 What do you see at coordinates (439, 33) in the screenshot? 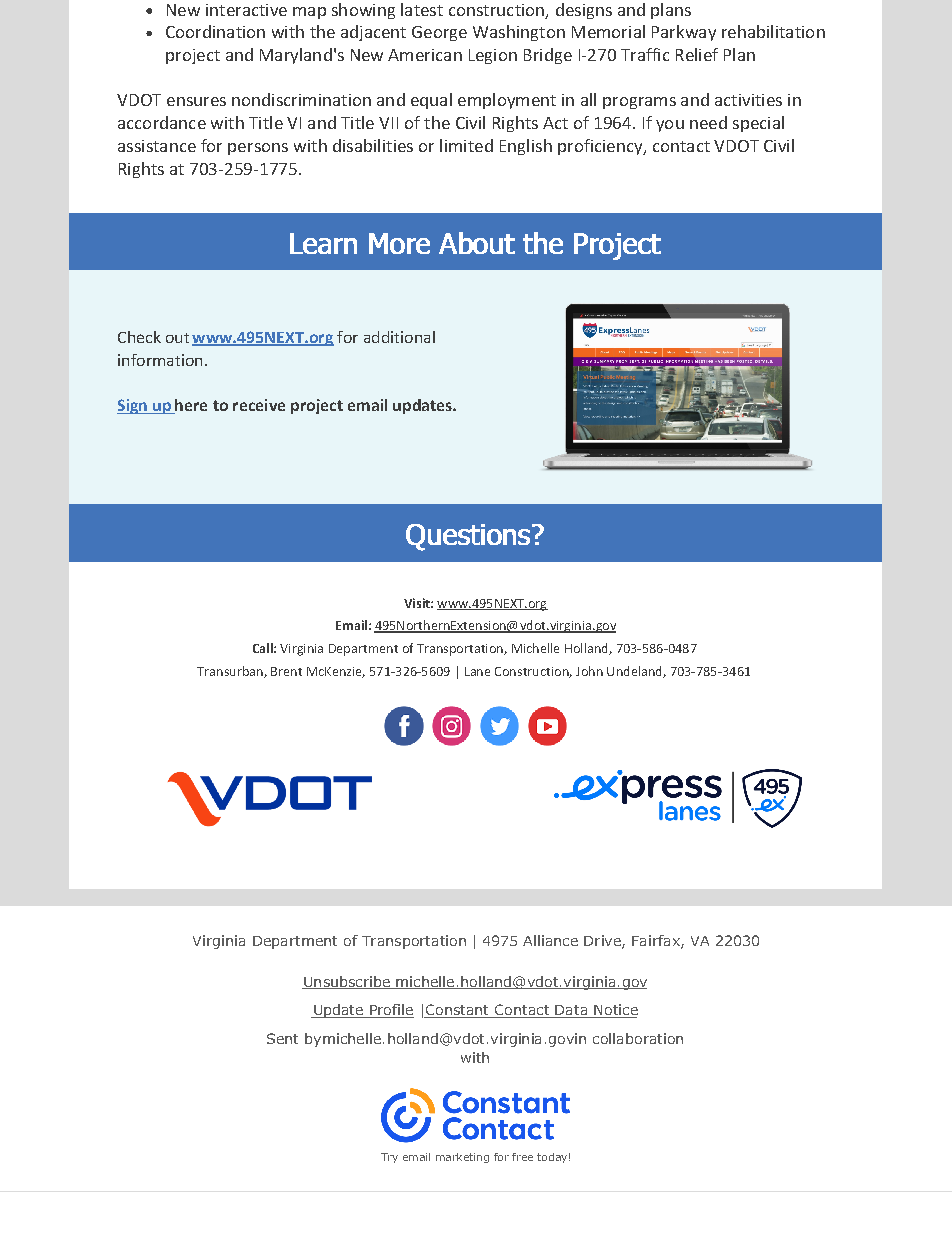
I see `George` at bounding box center [439, 33].
